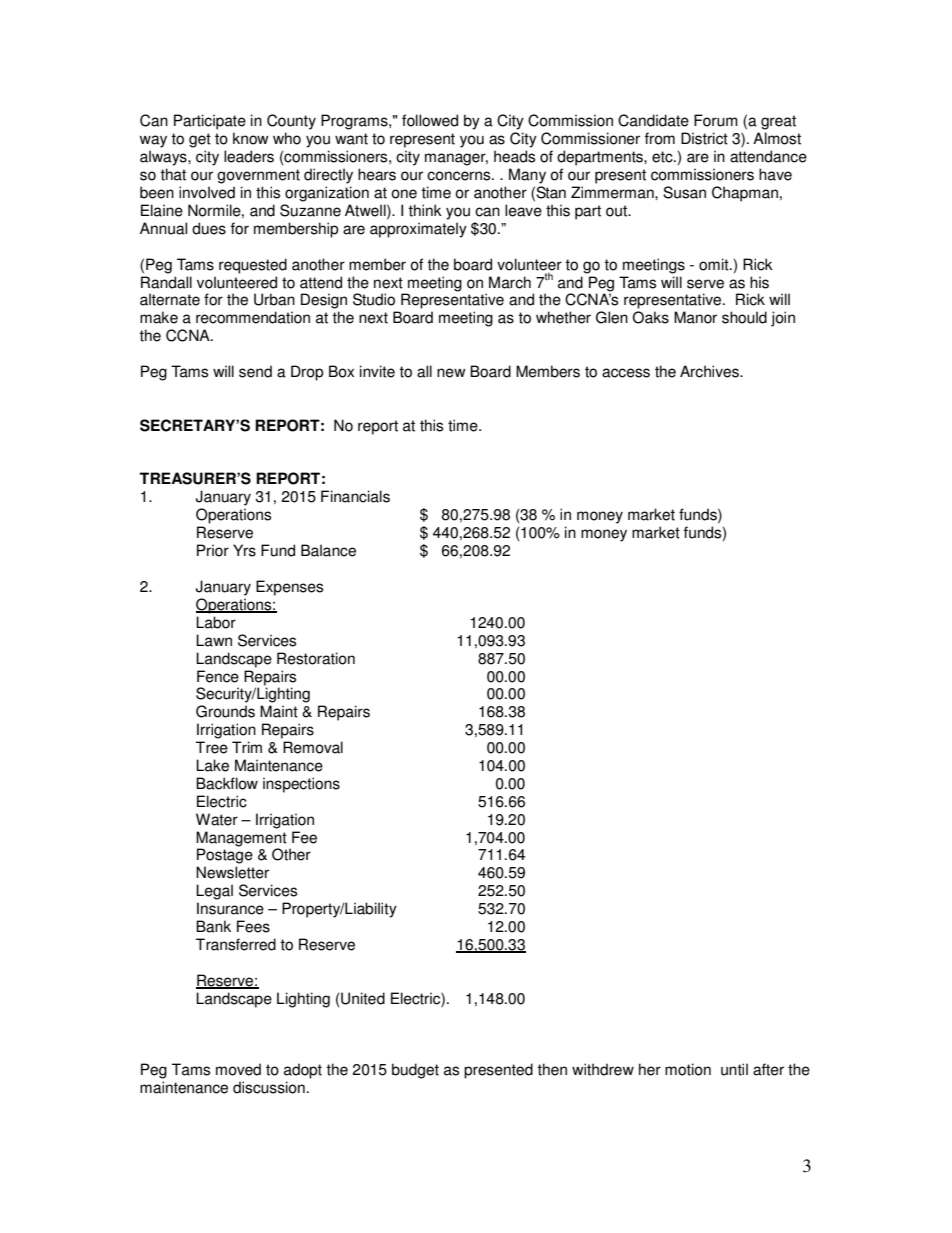 This page has width=952, height=1233. What do you see at coordinates (688, 1069) in the page?
I see `motion` at bounding box center [688, 1069].
